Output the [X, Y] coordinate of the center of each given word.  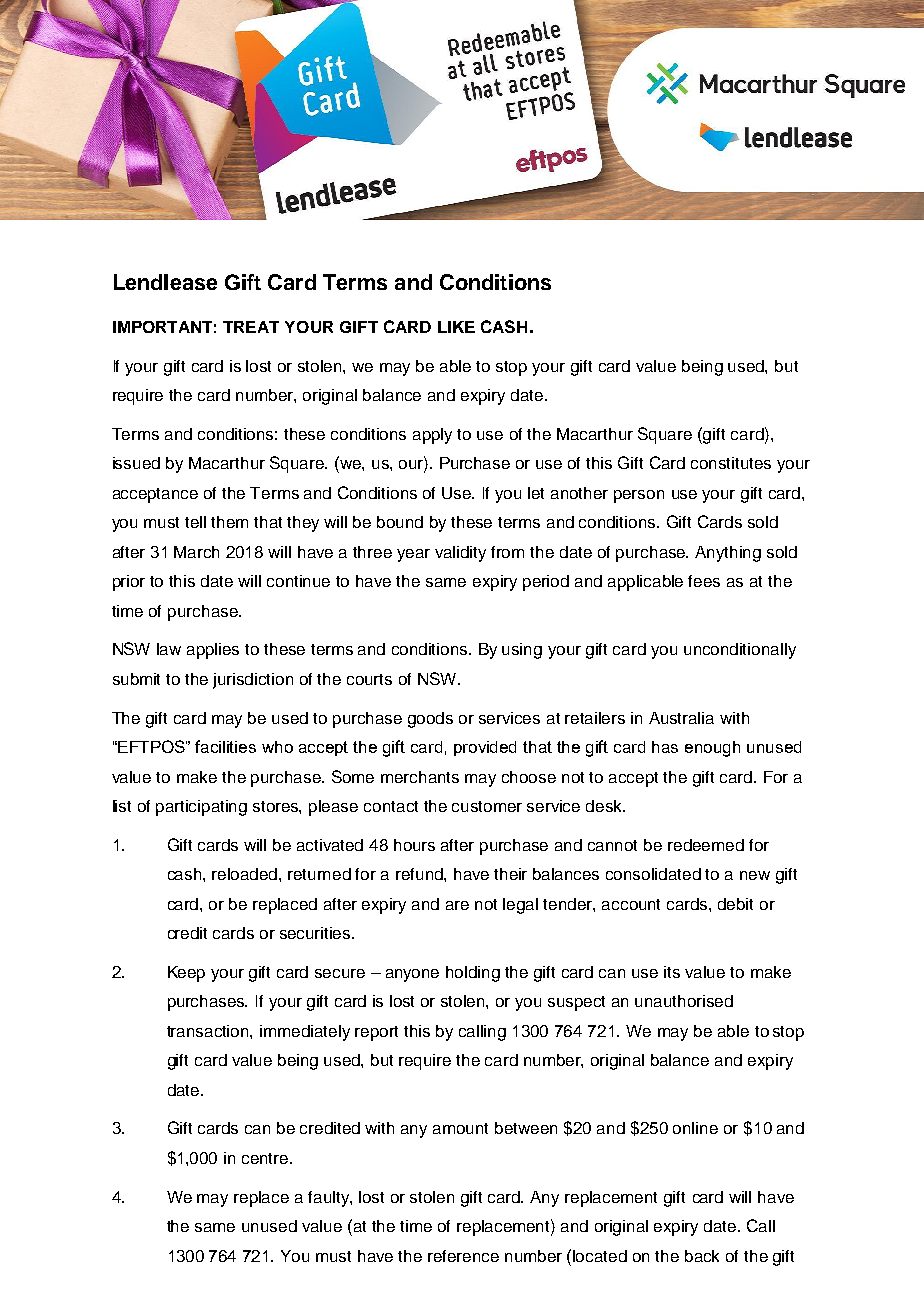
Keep [186, 974]
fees [704, 581]
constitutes [731, 463]
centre [266, 1158]
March [196, 552]
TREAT [251, 327]
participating [201, 808]
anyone [412, 975]
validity [460, 554]
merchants [420, 777]
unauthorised [684, 1001]
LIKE [456, 327]
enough [712, 749]
